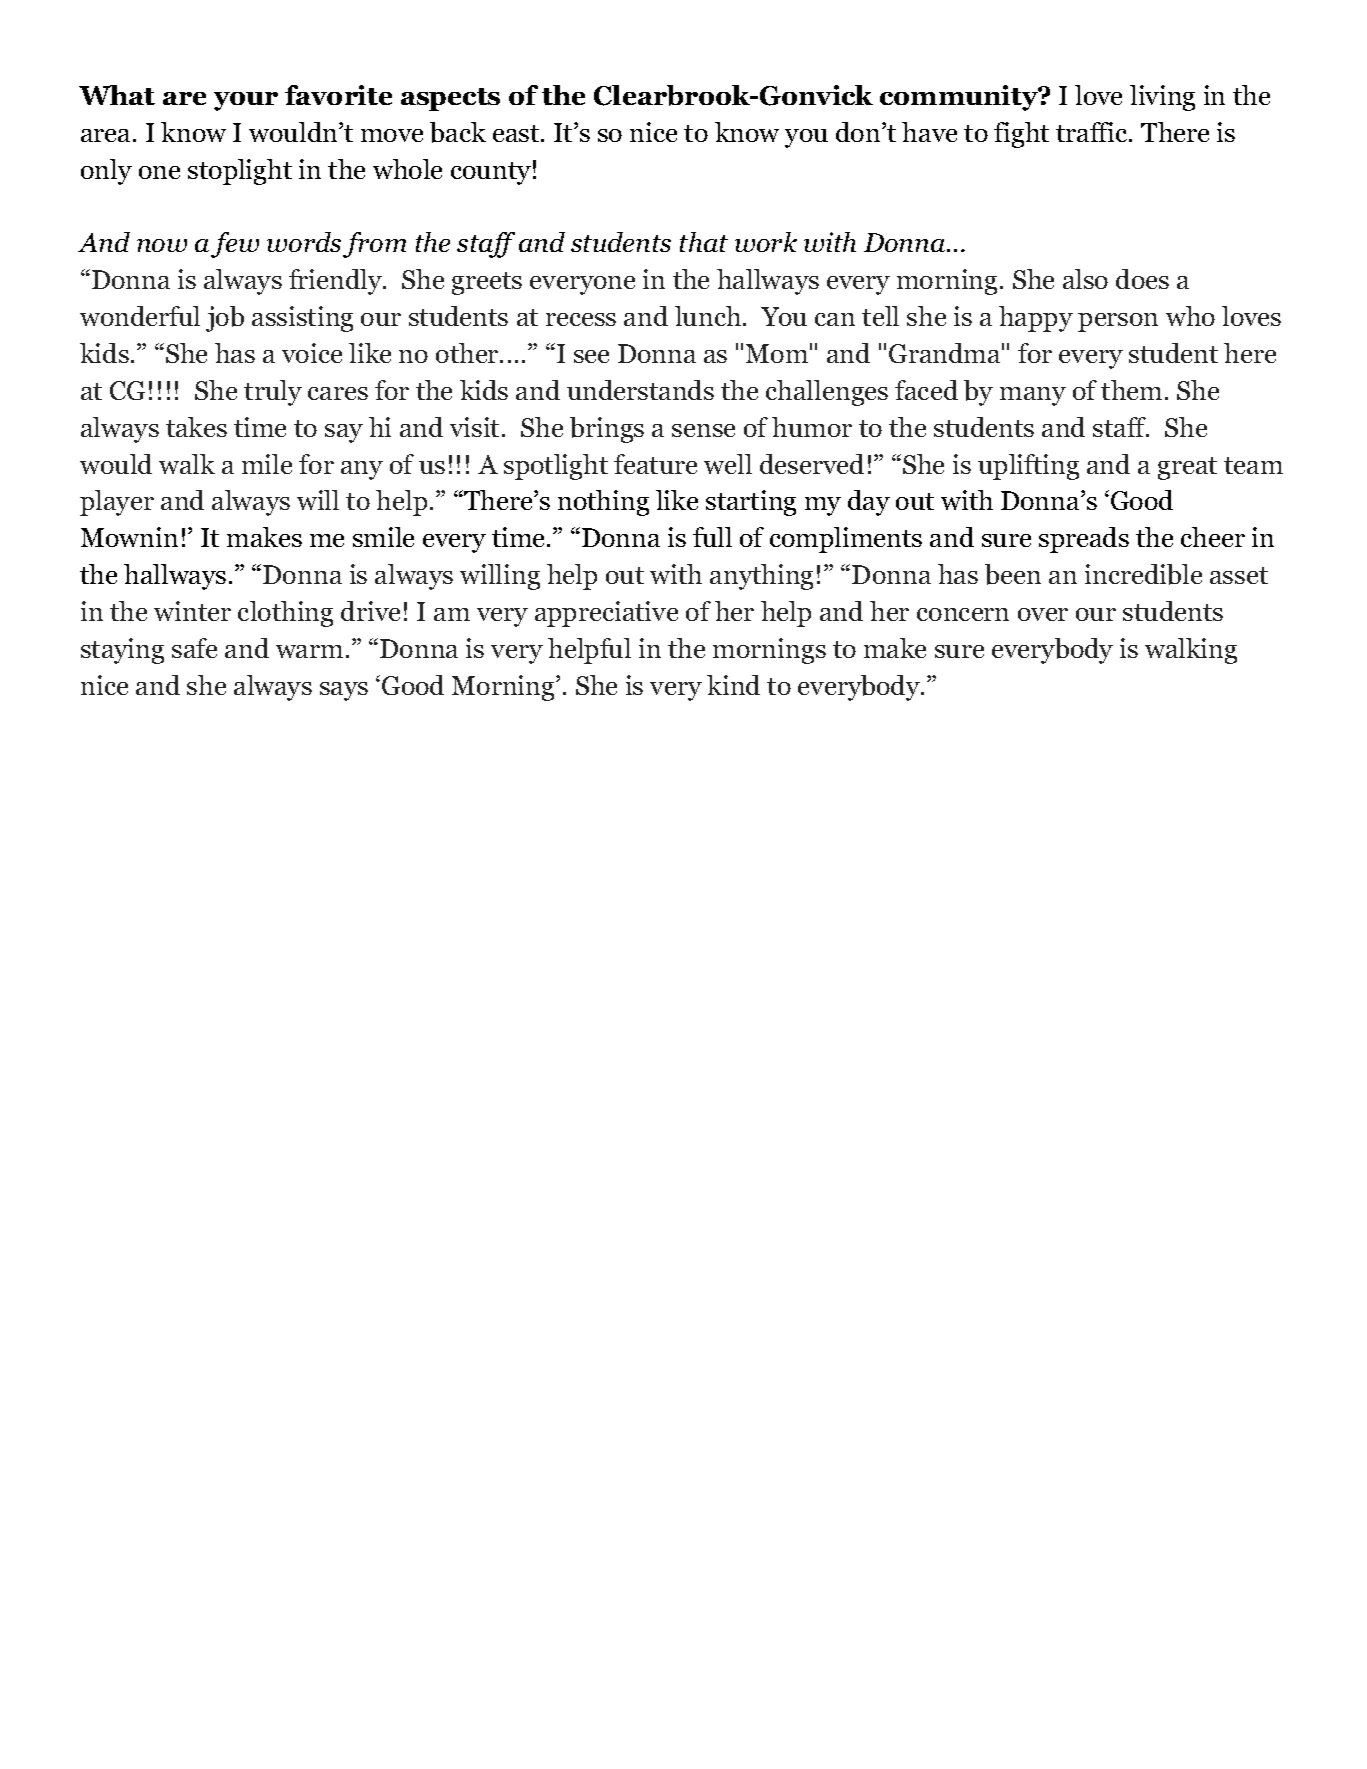  I want to click on few, so click(235, 245).
